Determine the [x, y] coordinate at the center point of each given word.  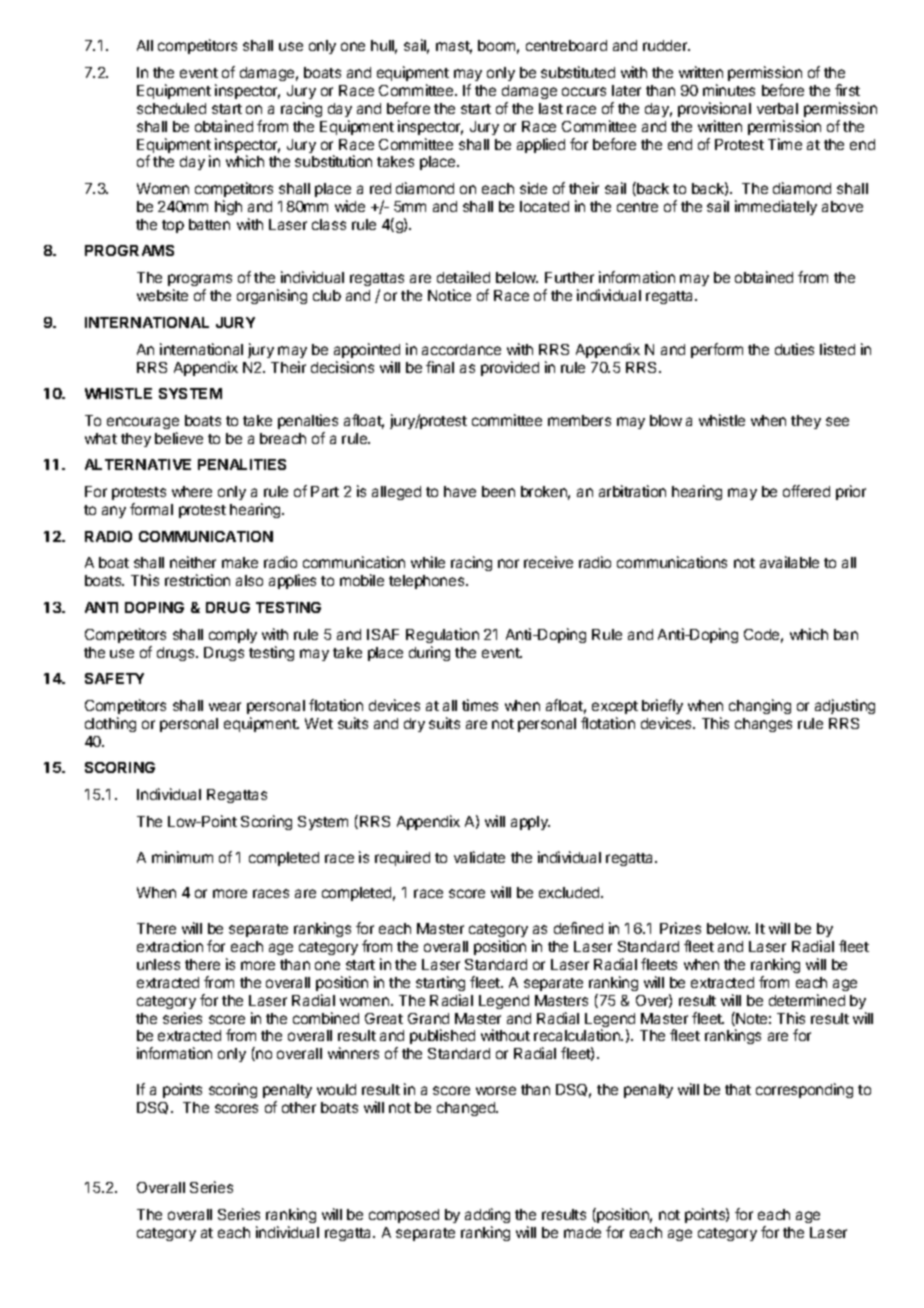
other [299, 1107]
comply [233, 636]
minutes [729, 90]
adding [487, 1215]
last [551, 108]
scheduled [171, 108]
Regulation [442, 635]
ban [846, 634]
